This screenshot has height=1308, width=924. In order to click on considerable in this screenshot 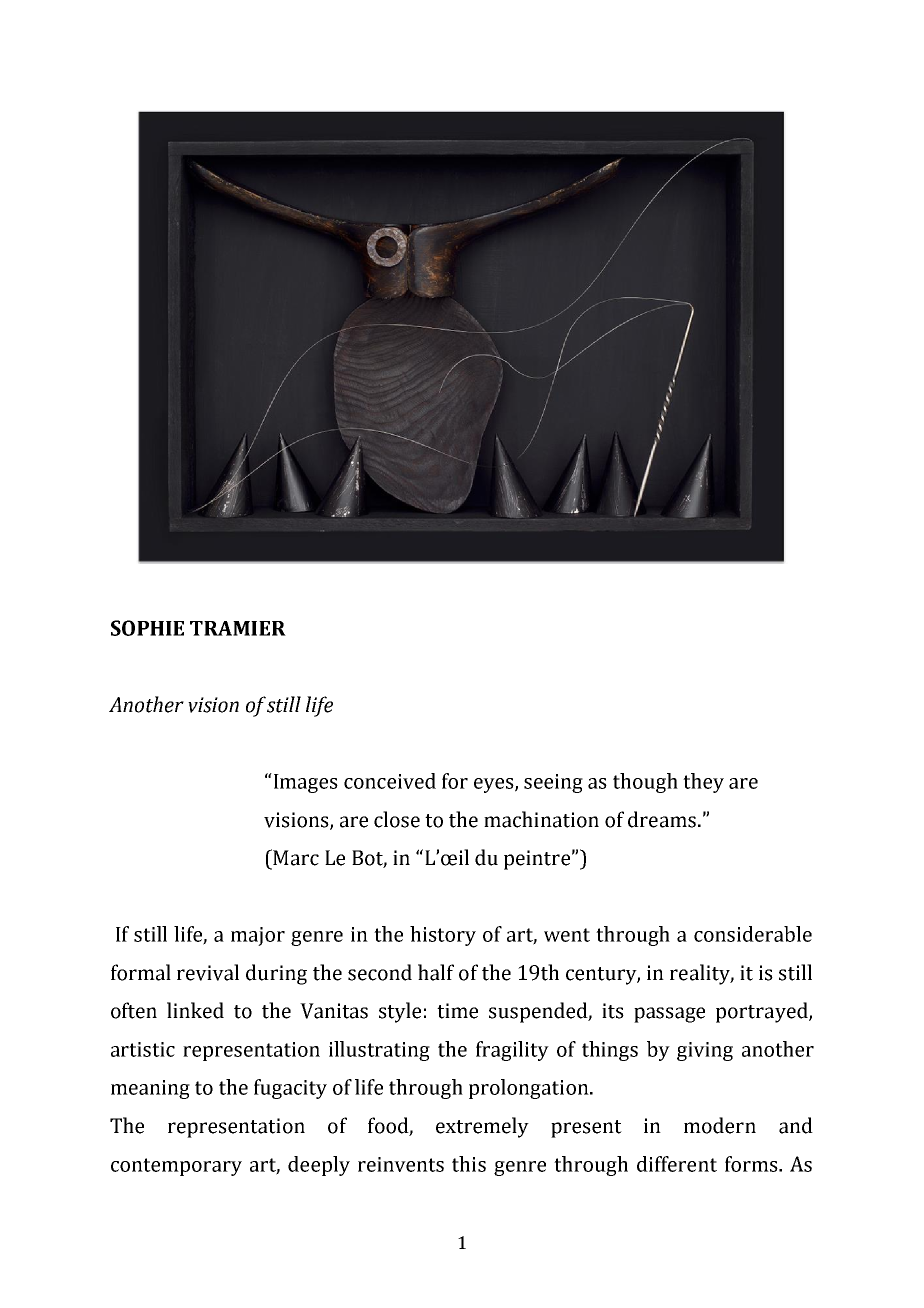, I will do `click(753, 934)`.
